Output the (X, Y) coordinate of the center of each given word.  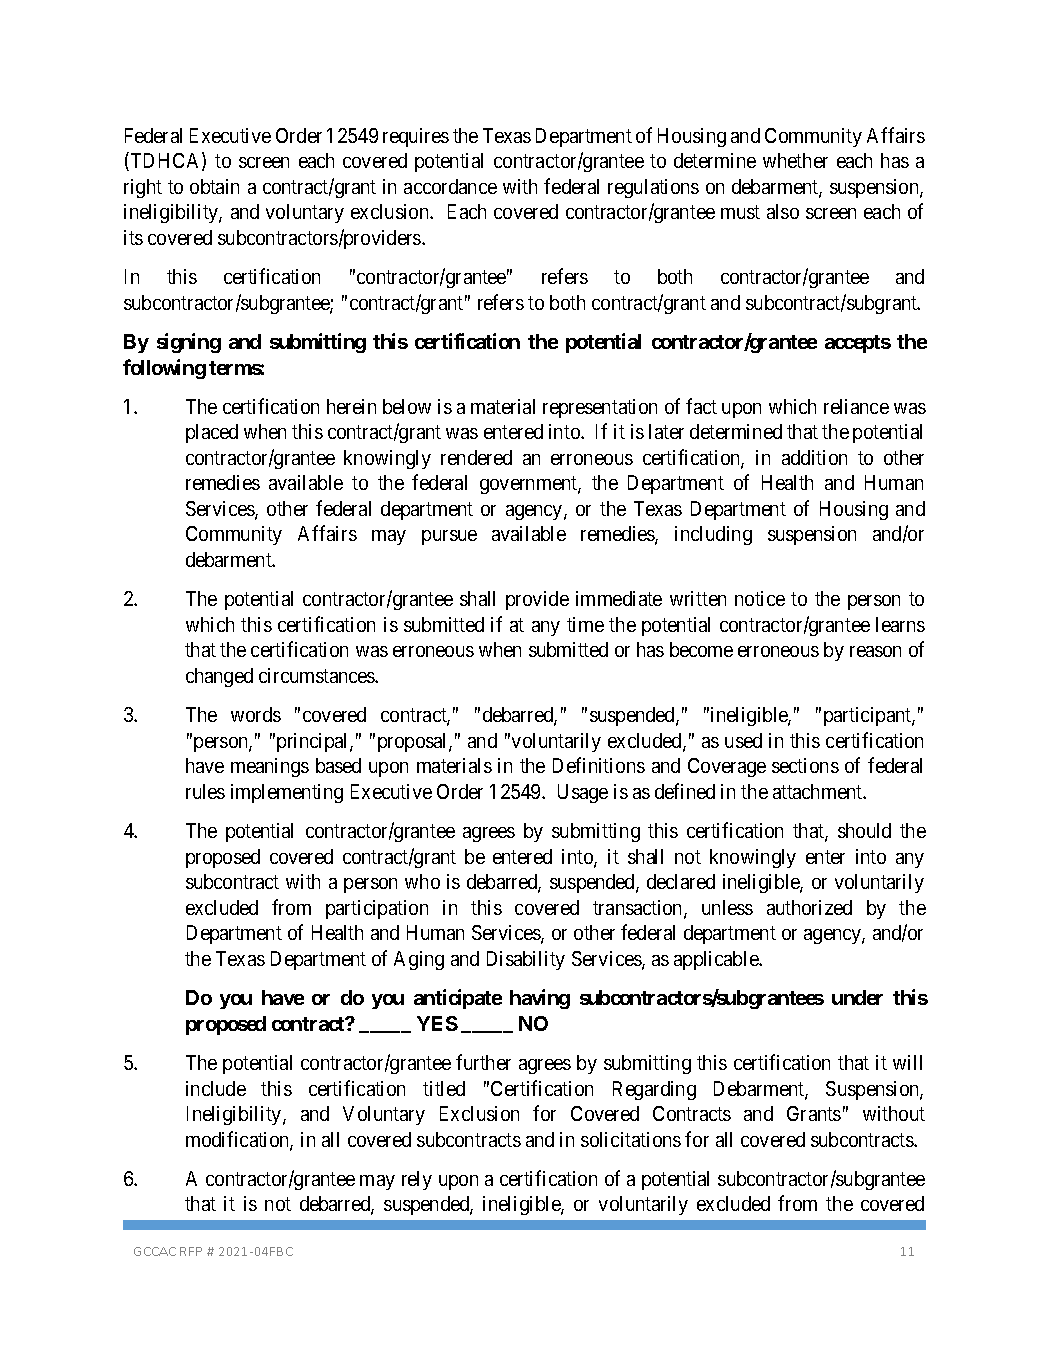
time (585, 624)
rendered (476, 457)
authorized (809, 907)
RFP (191, 1251)
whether (795, 160)
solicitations (631, 1139)
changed (219, 677)
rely (417, 1180)
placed (212, 433)
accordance (450, 186)
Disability (526, 960)
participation (377, 909)
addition (814, 457)
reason (875, 651)
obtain (214, 186)
